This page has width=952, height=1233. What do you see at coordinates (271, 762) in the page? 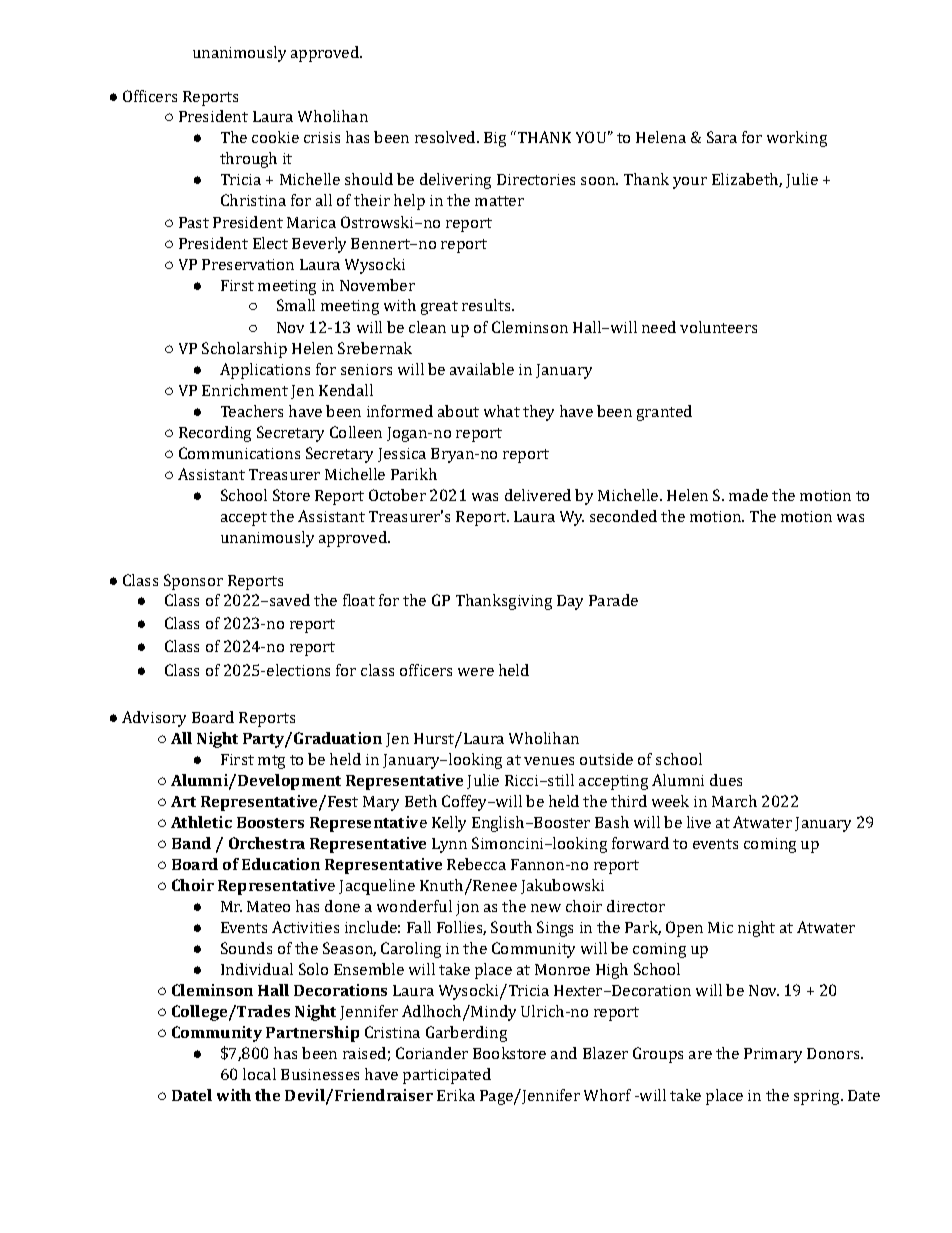
I see `mtg` at bounding box center [271, 762].
